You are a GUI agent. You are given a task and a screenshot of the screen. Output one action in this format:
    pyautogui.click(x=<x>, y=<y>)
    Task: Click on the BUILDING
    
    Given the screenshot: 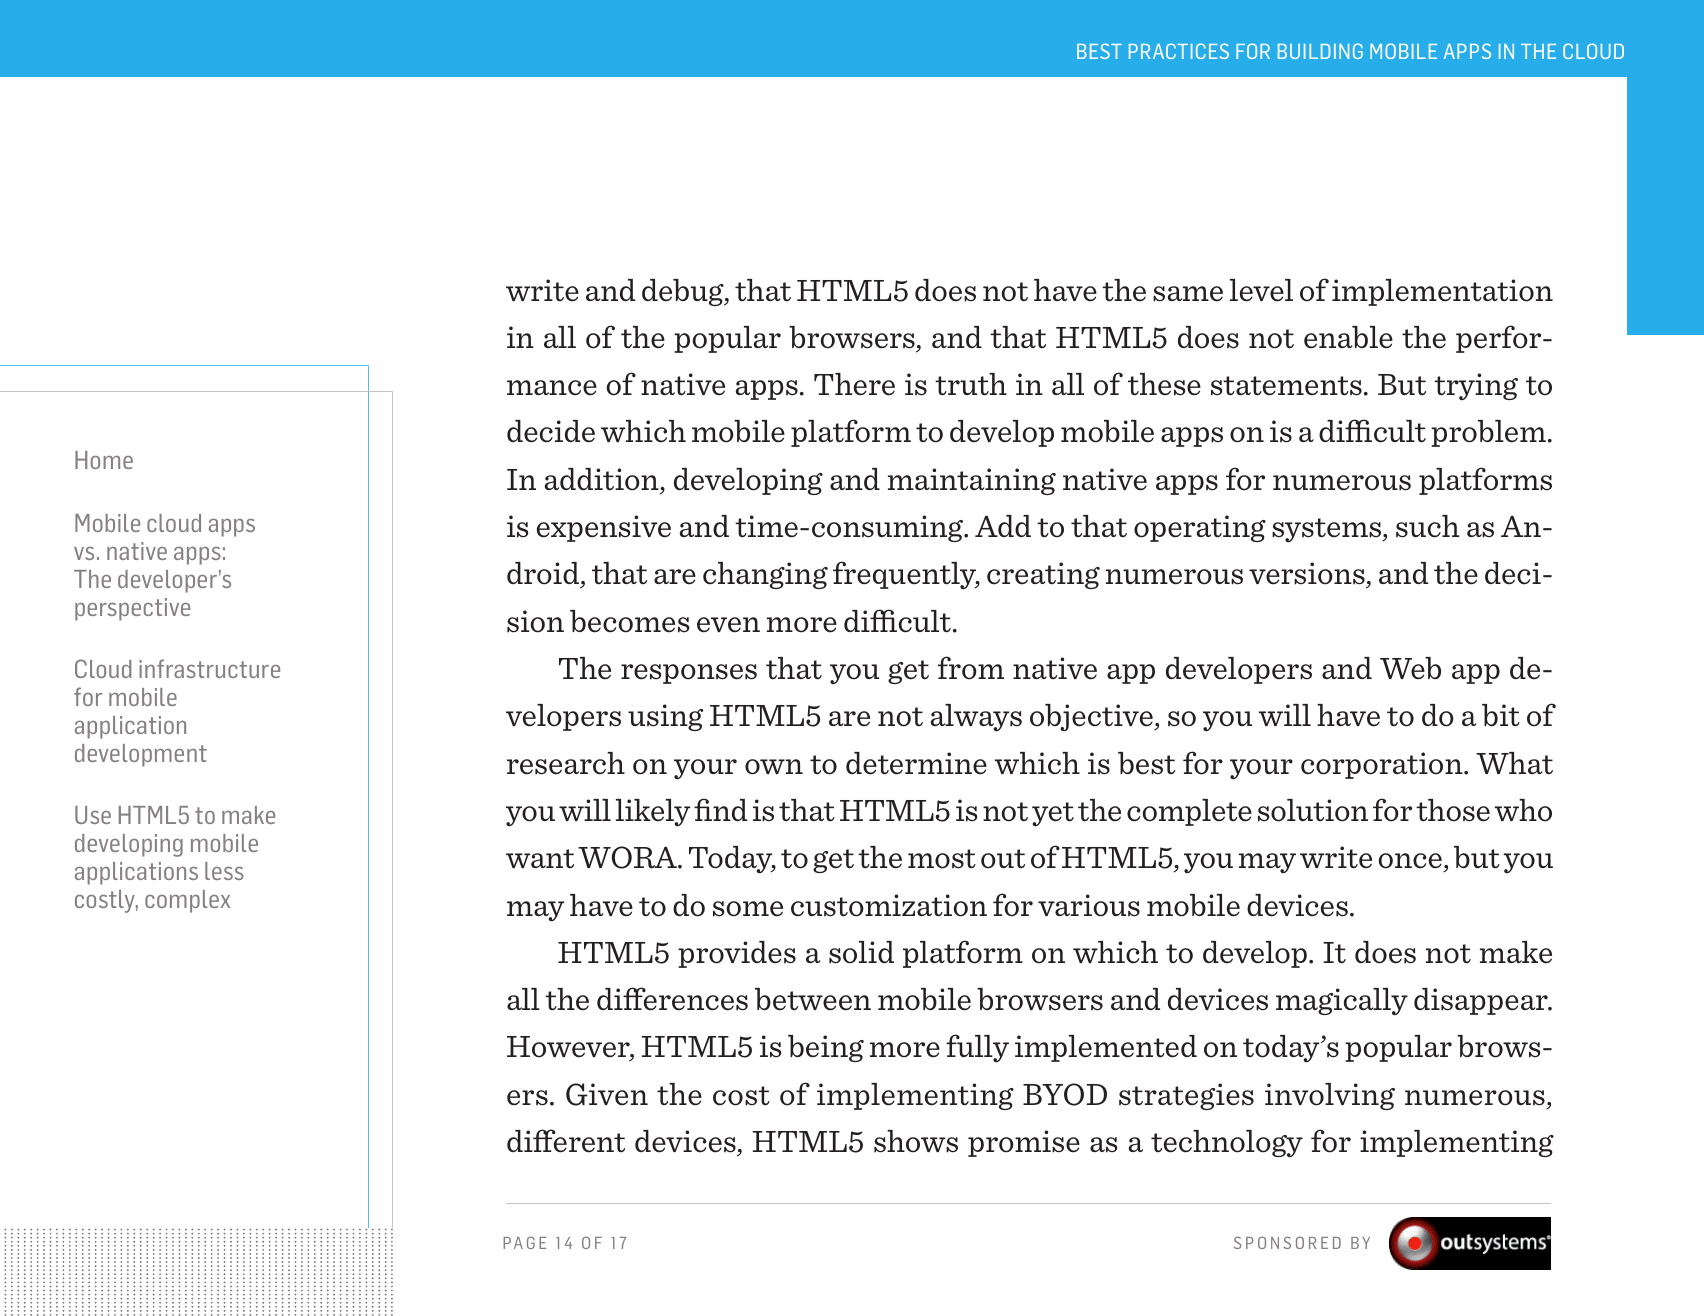 What is the action you would take?
    pyautogui.click(x=1320, y=51)
